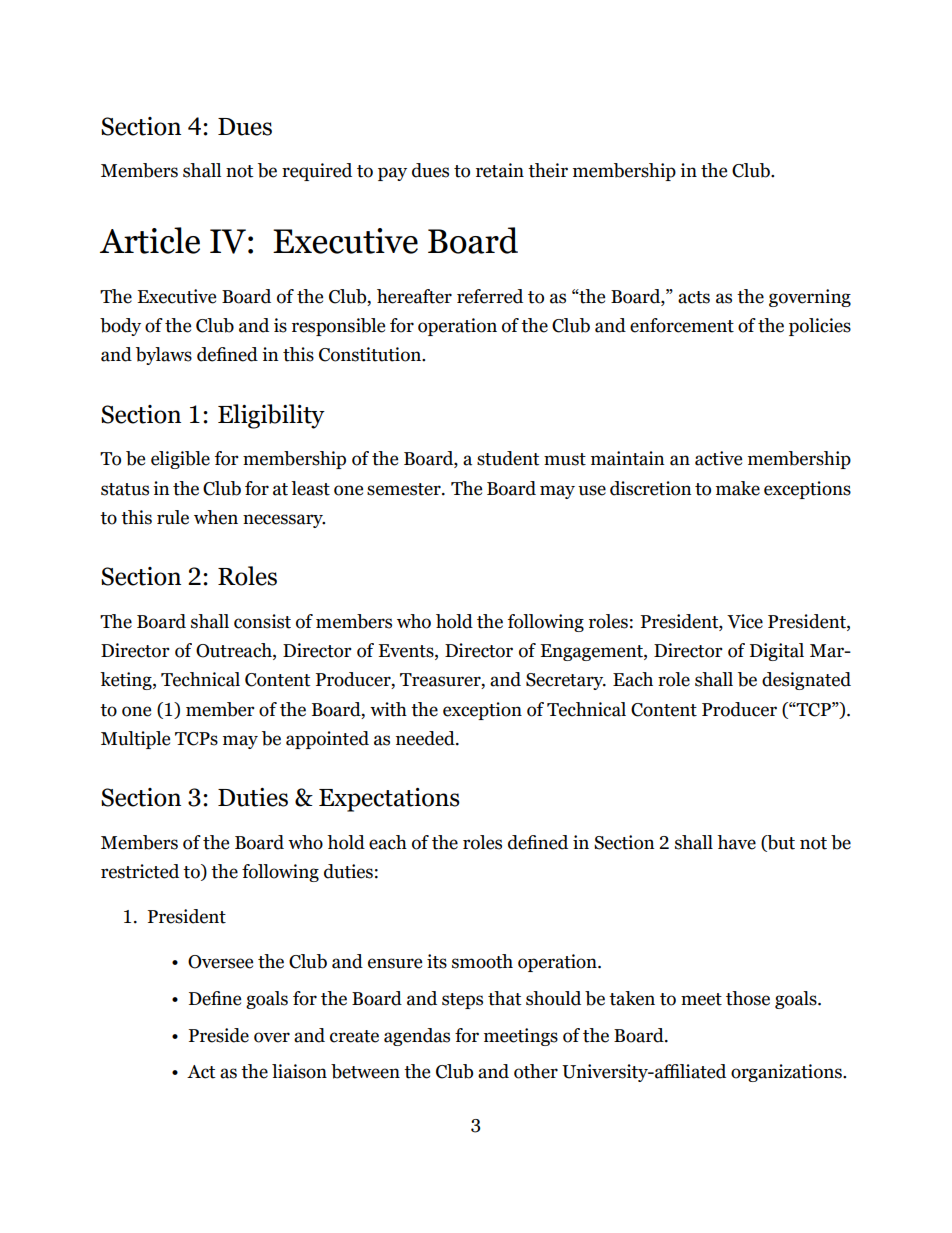  What do you see at coordinates (216, 517) in the image?
I see `when` at bounding box center [216, 517].
